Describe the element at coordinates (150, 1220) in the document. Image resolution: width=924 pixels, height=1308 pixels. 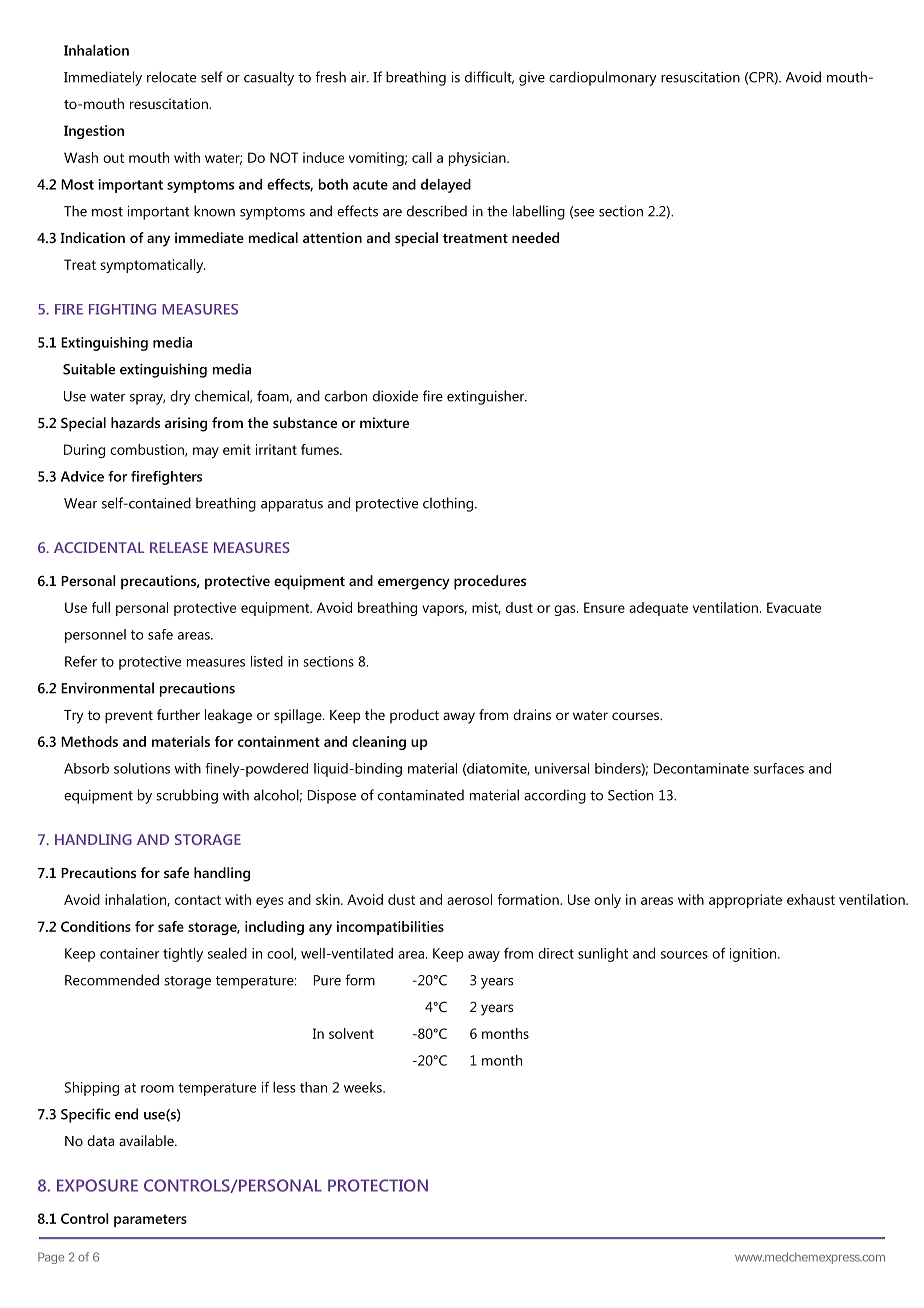
I see `parameters` at that location.
